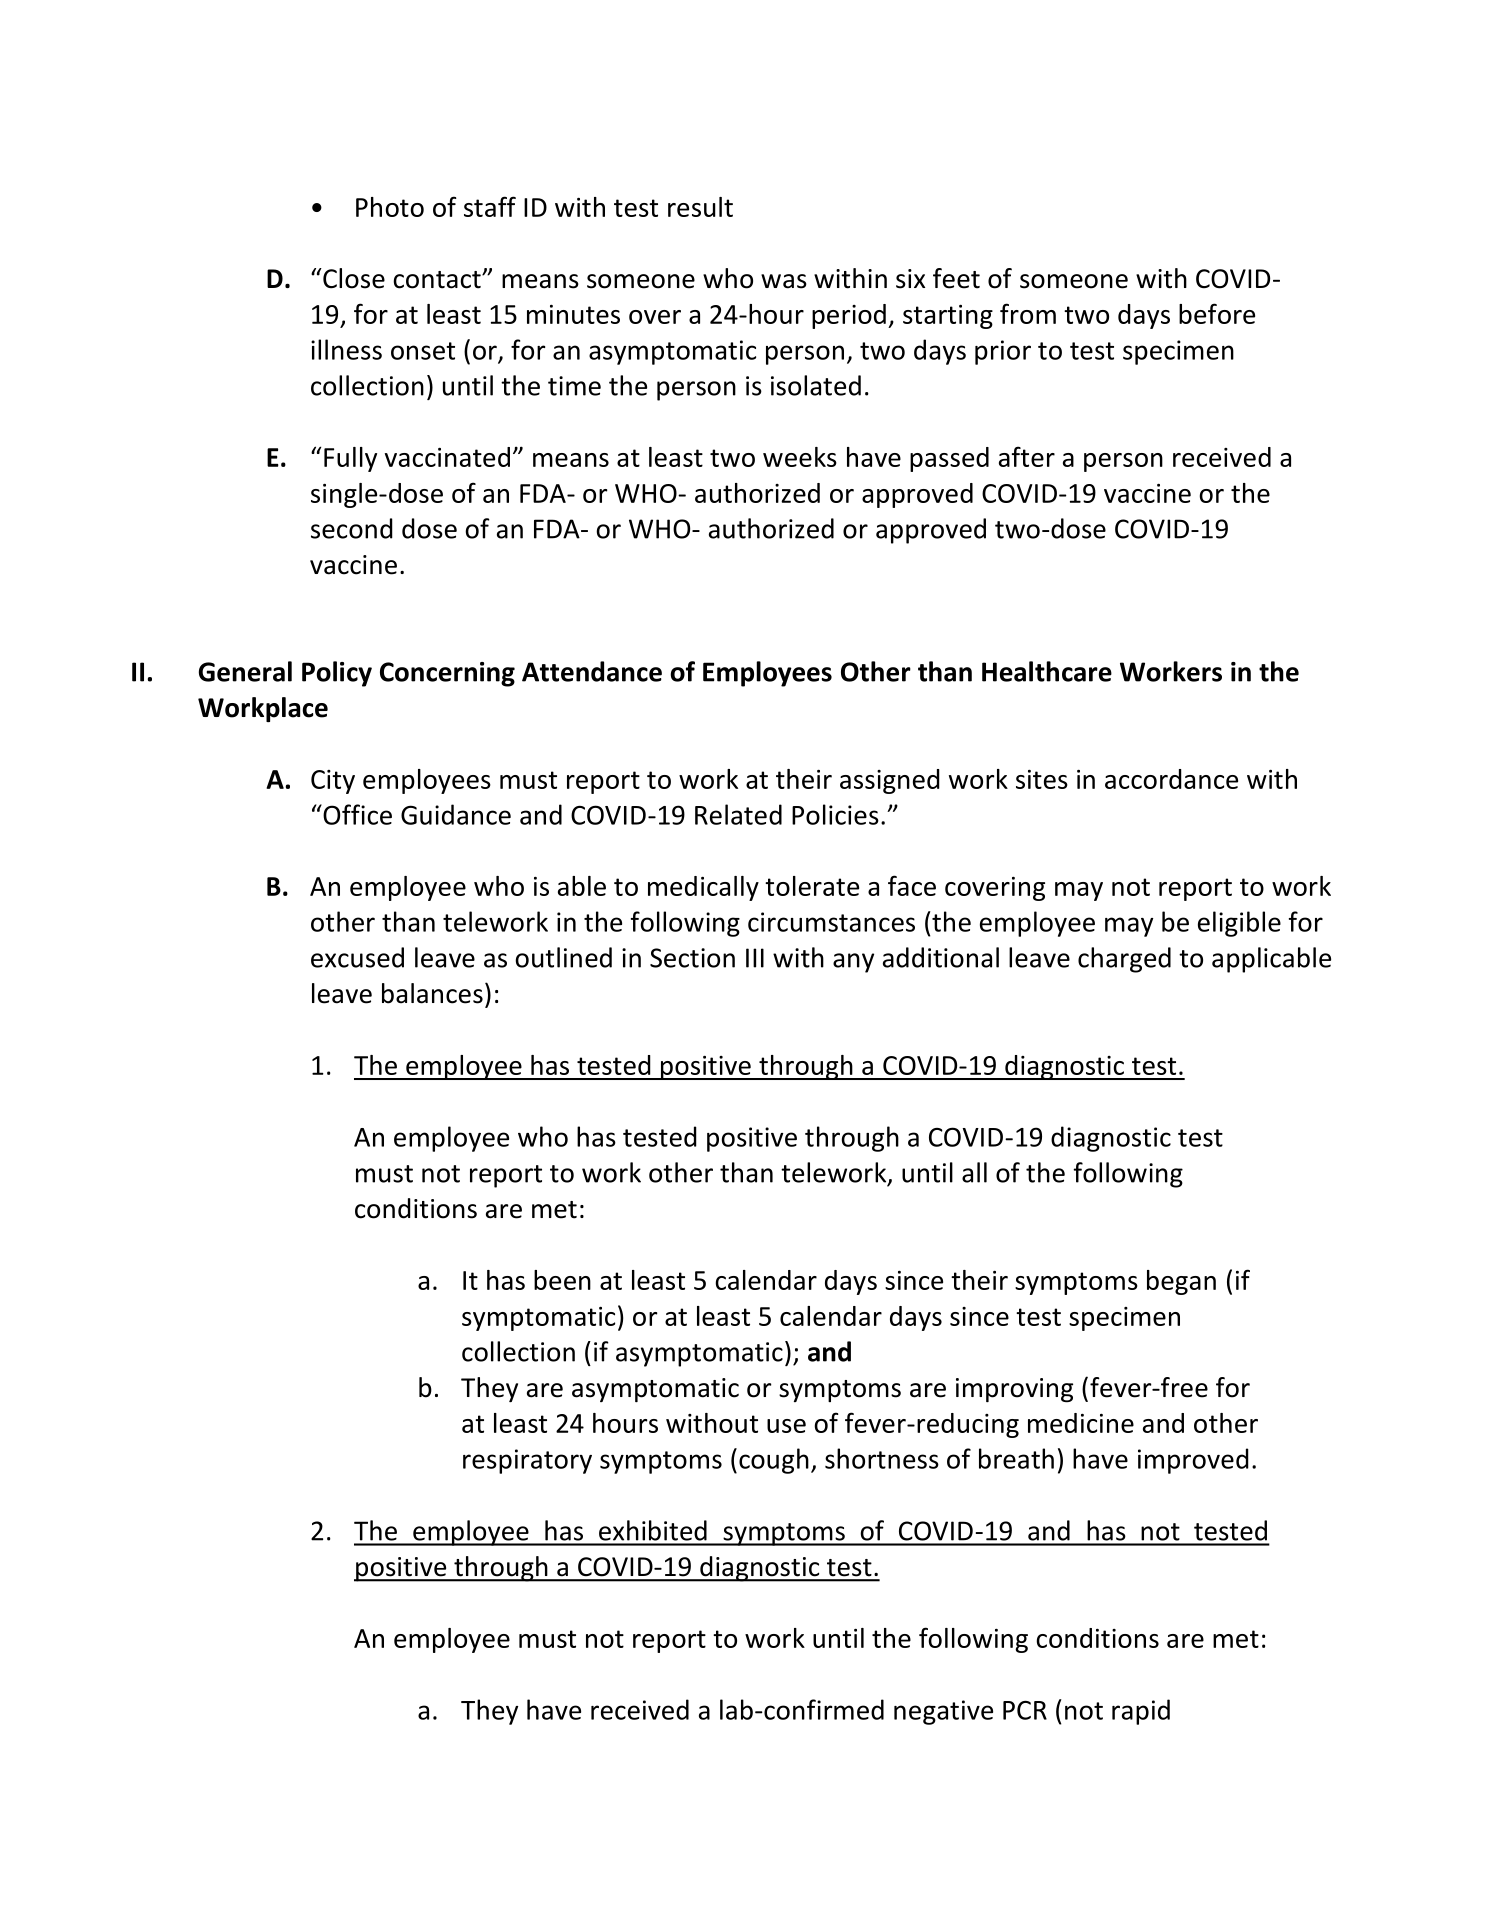  What do you see at coordinates (1027, 456) in the page?
I see `after` at bounding box center [1027, 456].
